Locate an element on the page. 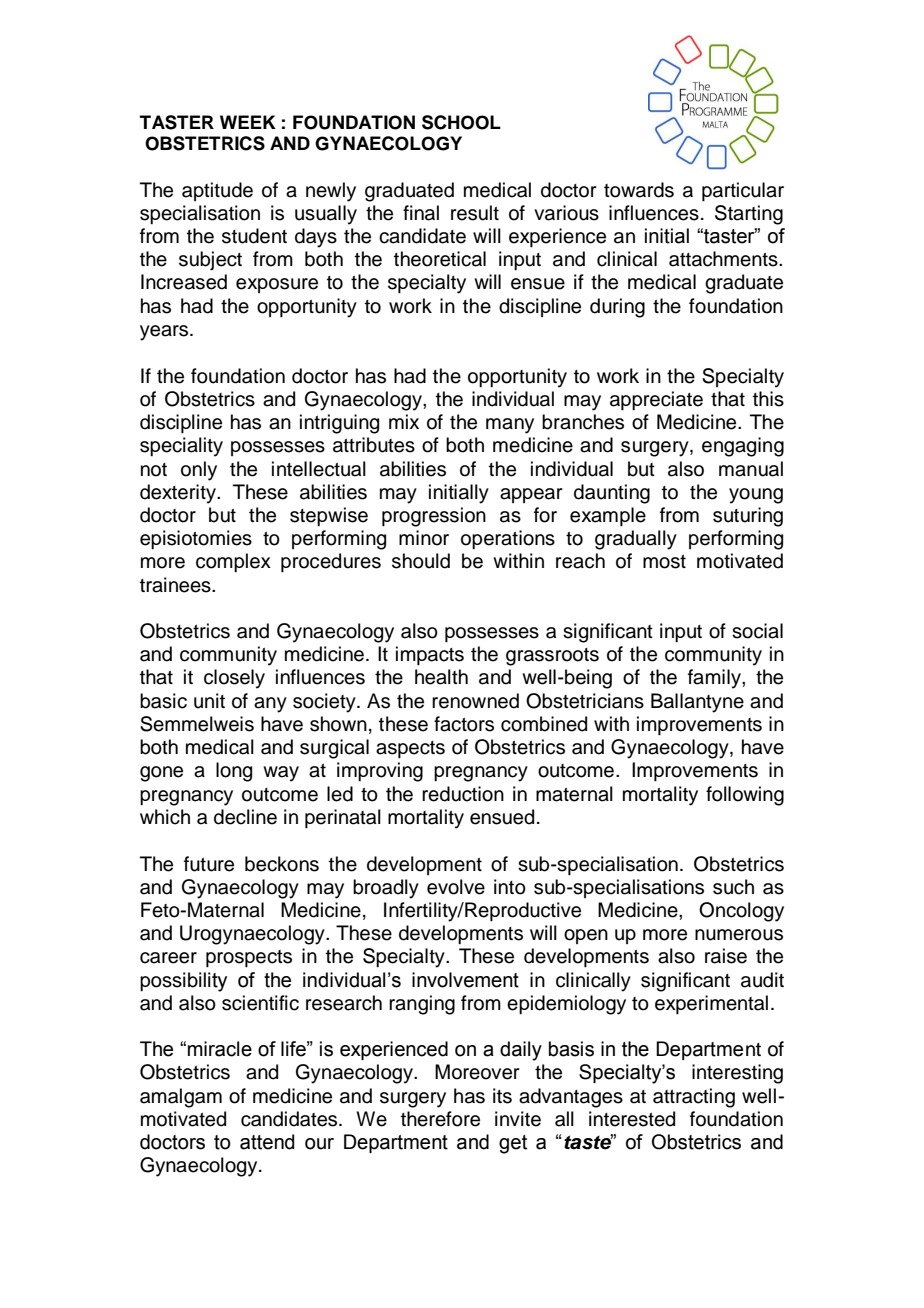 The height and width of the page is (1308, 924). social is located at coordinates (757, 631).
